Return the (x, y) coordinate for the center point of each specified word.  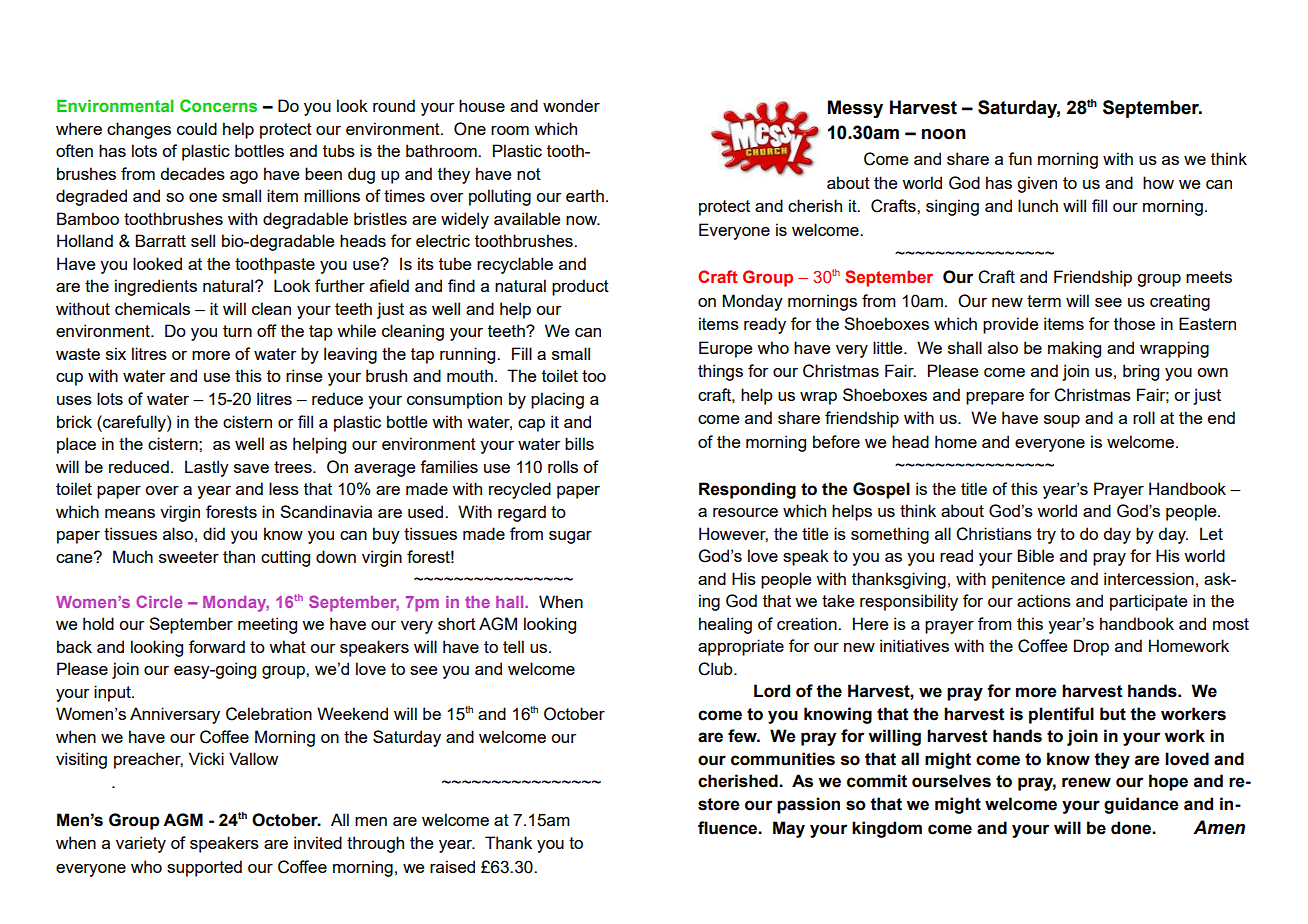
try (1046, 536)
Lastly (207, 468)
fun (1020, 158)
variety (141, 844)
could (197, 128)
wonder (571, 105)
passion (808, 805)
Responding (747, 490)
